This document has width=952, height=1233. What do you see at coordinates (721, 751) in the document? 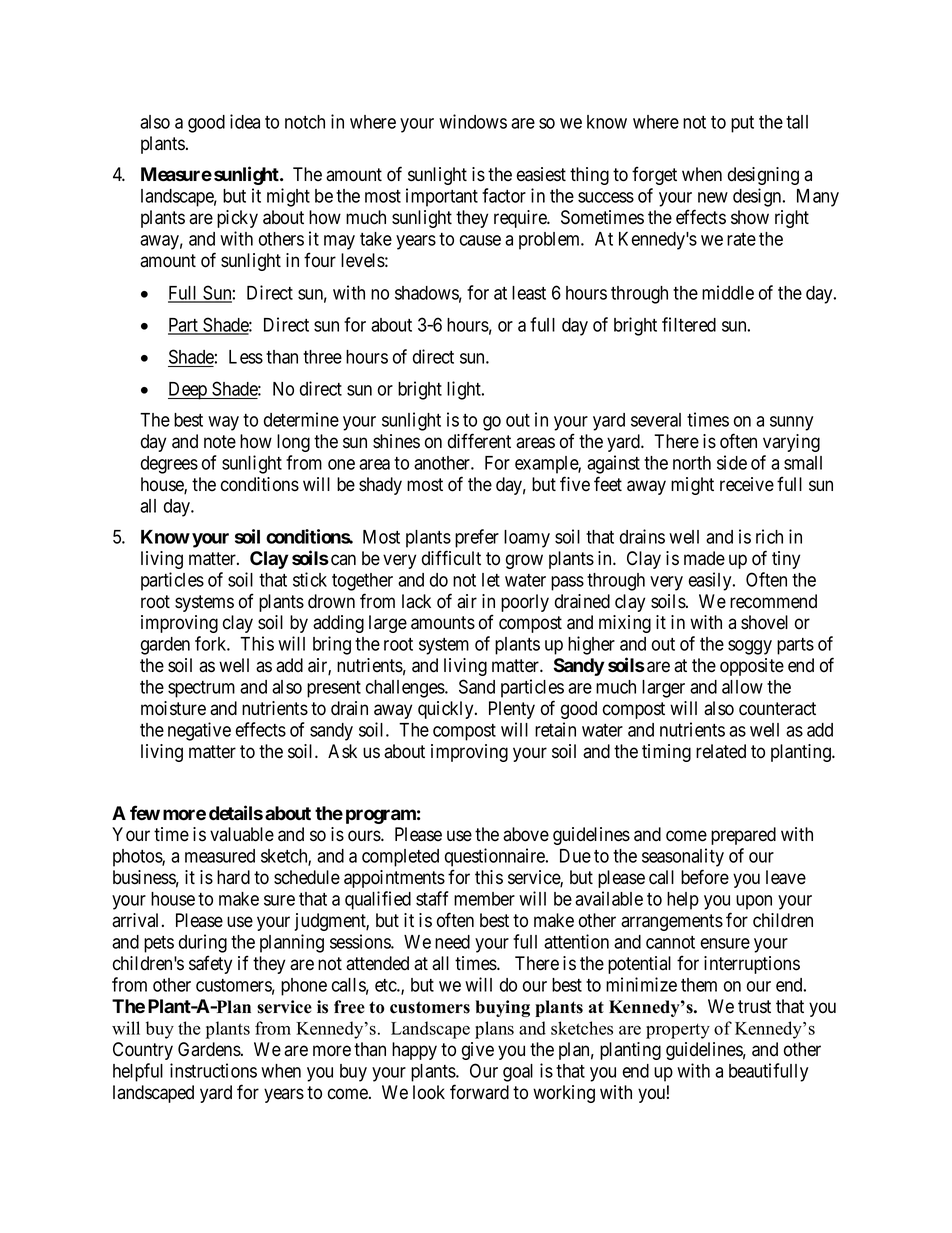
I see `related` at bounding box center [721, 751].
